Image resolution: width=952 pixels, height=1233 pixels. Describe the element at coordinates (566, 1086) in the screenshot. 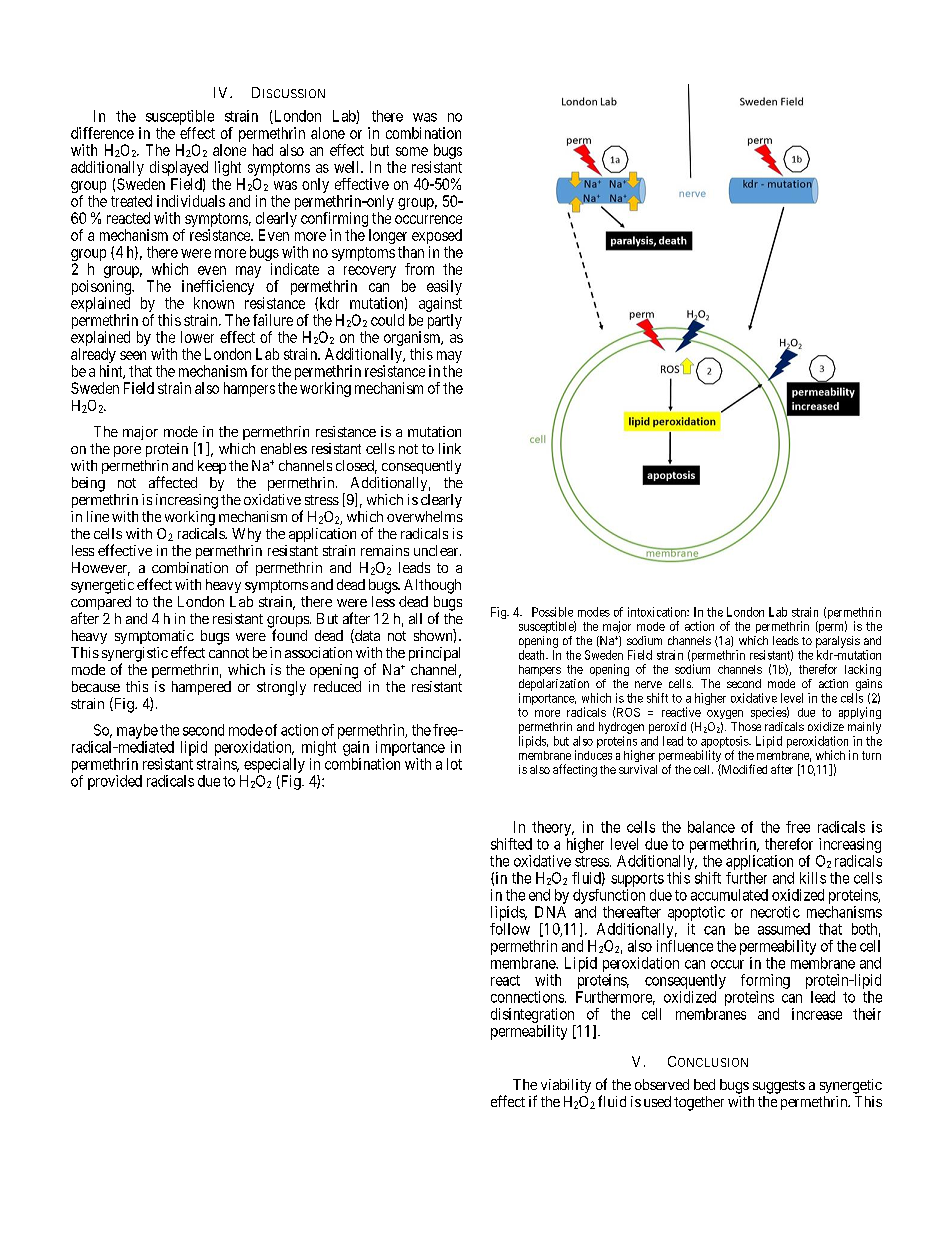

I see `viability` at that location.
